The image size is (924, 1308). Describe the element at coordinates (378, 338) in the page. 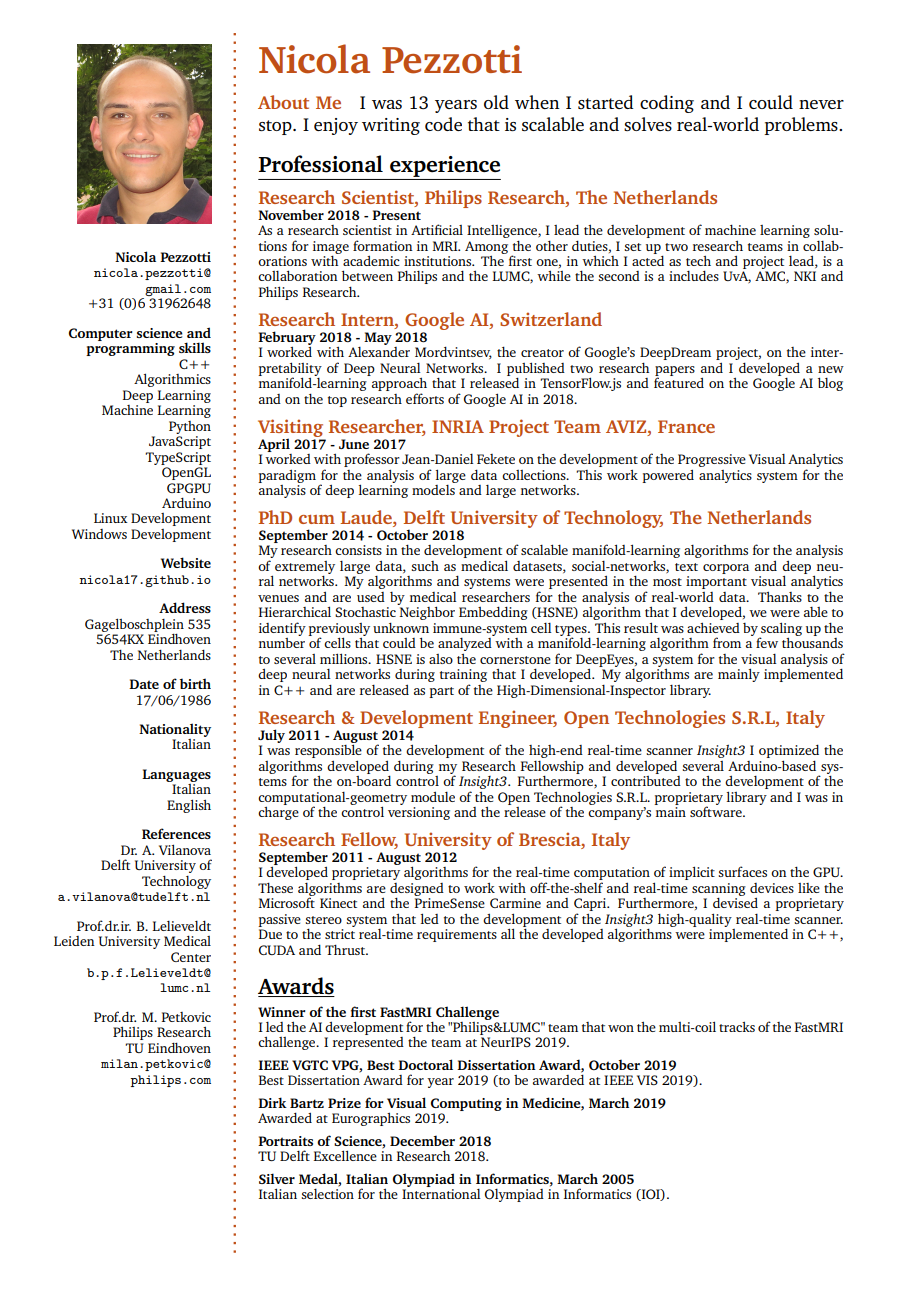

I see `May` at that location.
